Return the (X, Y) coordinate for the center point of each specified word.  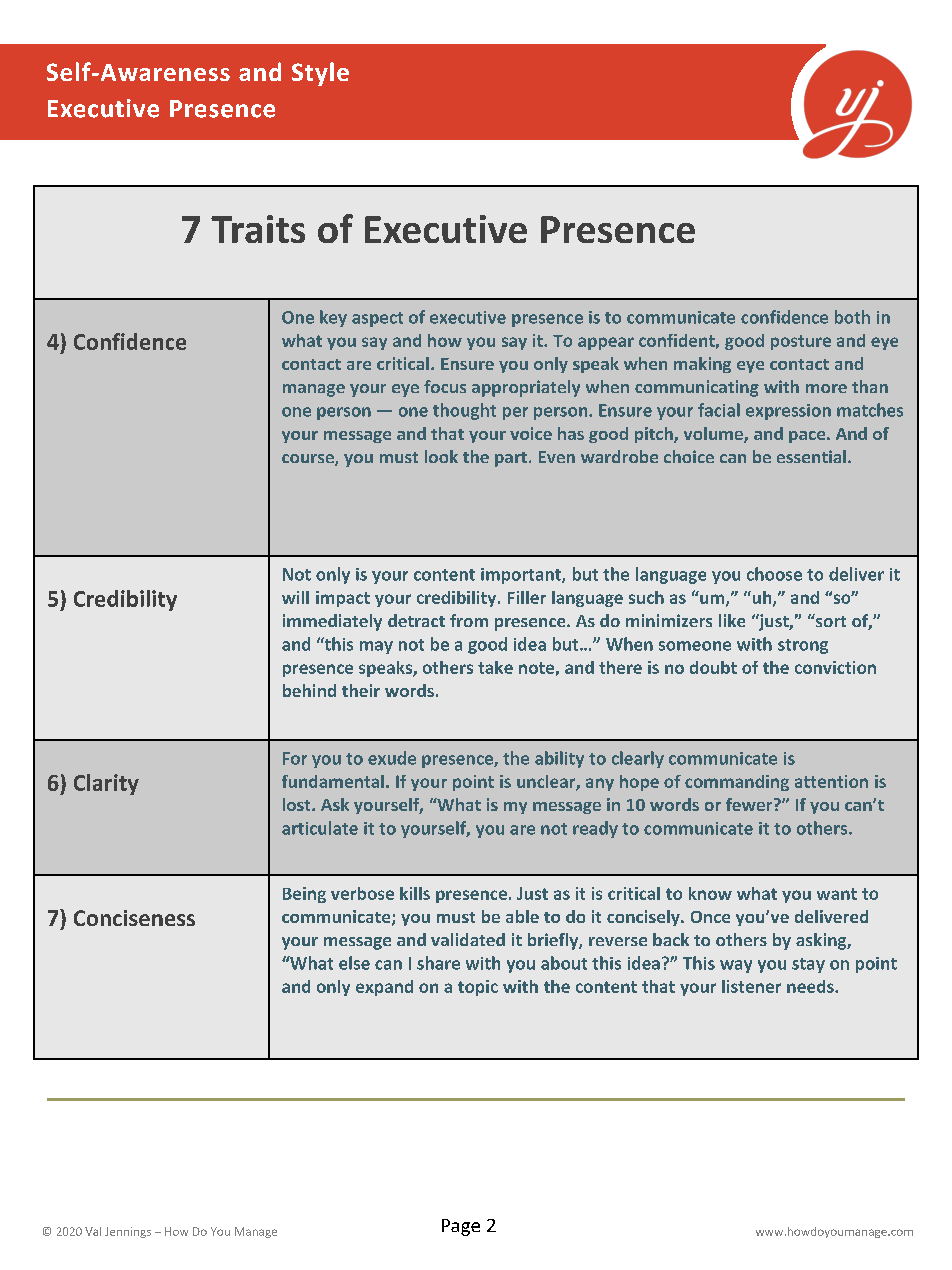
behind (309, 690)
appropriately (526, 388)
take (495, 667)
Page (461, 1227)
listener (751, 986)
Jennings (128, 1232)
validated (468, 939)
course (309, 460)
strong (803, 646)
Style (320, 74)
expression (788, 412)
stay (808, 965)
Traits (258, 229)
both (852, 317)
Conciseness (134, 918)
